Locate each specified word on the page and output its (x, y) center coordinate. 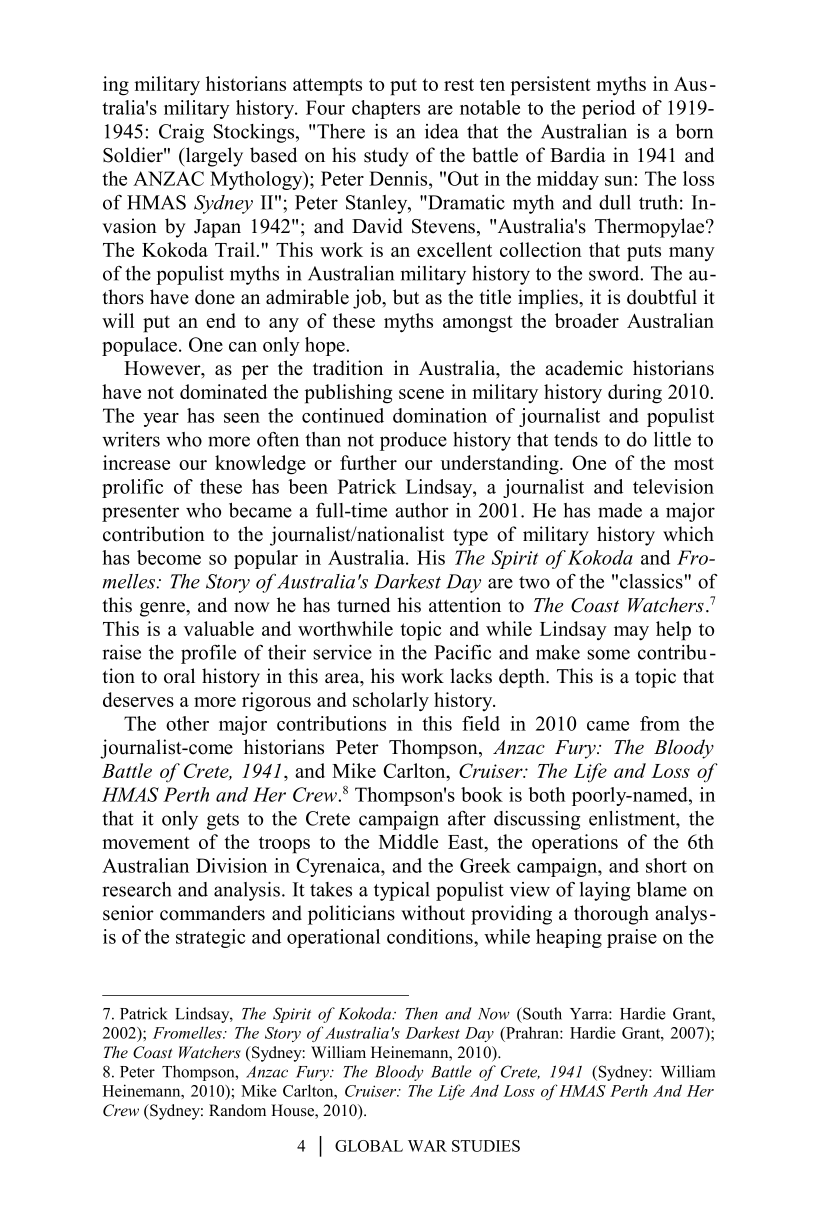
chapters (386, 109)
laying (605, 891)
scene (421, 394)
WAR (427, 1146)
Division (231, 865)
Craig (181, 133)
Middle (408, 841)
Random (237, 1110)
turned (363, 605)
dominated (223, 391)
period (608, 109)
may (631, 633)
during (635, 394)
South (541, 1013)
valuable (219, 628)
